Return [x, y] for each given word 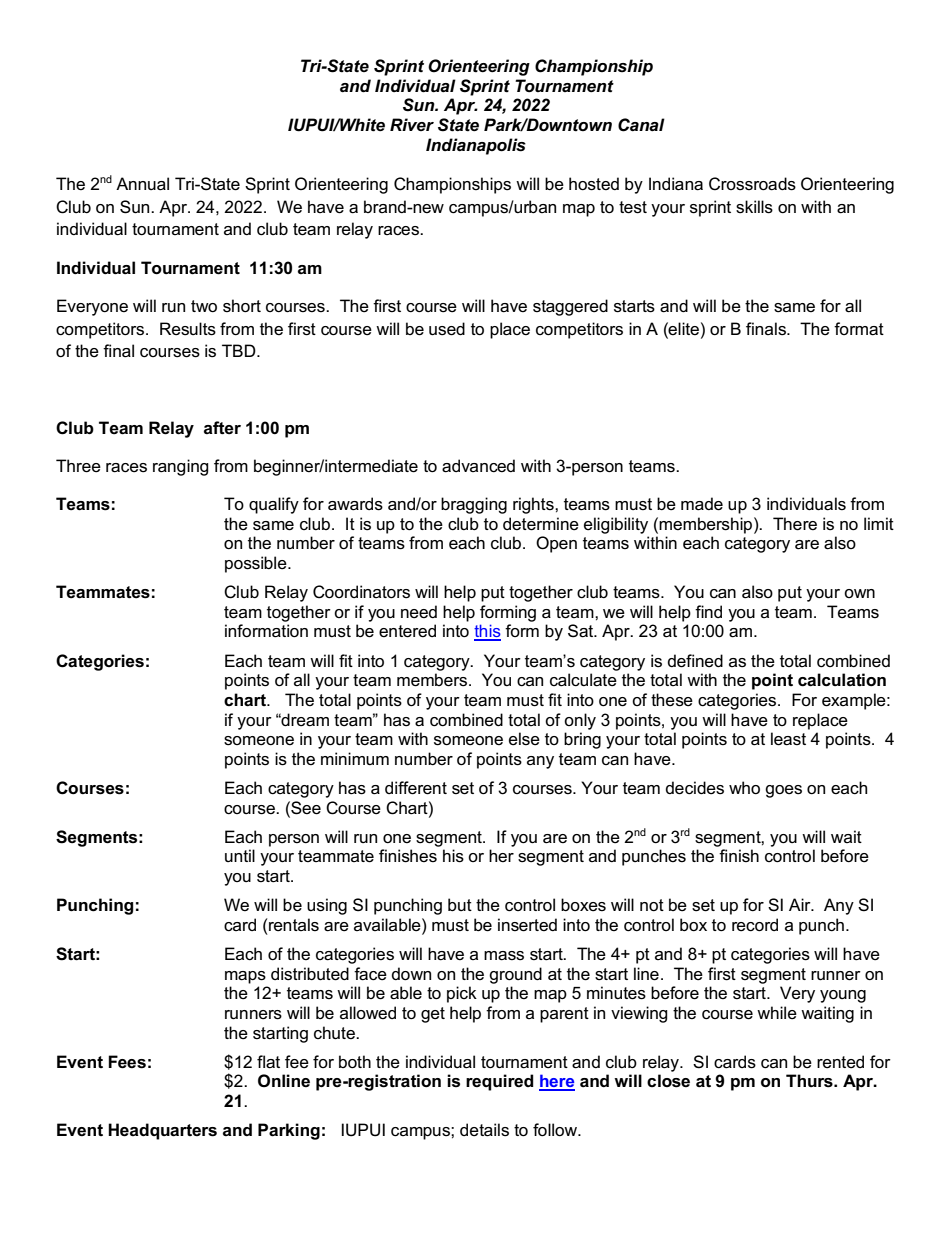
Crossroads [752, 184]
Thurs [810, 1081]
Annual [142, 184]
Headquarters [162, 1131]
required [500, 1082]
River [412, 124]
